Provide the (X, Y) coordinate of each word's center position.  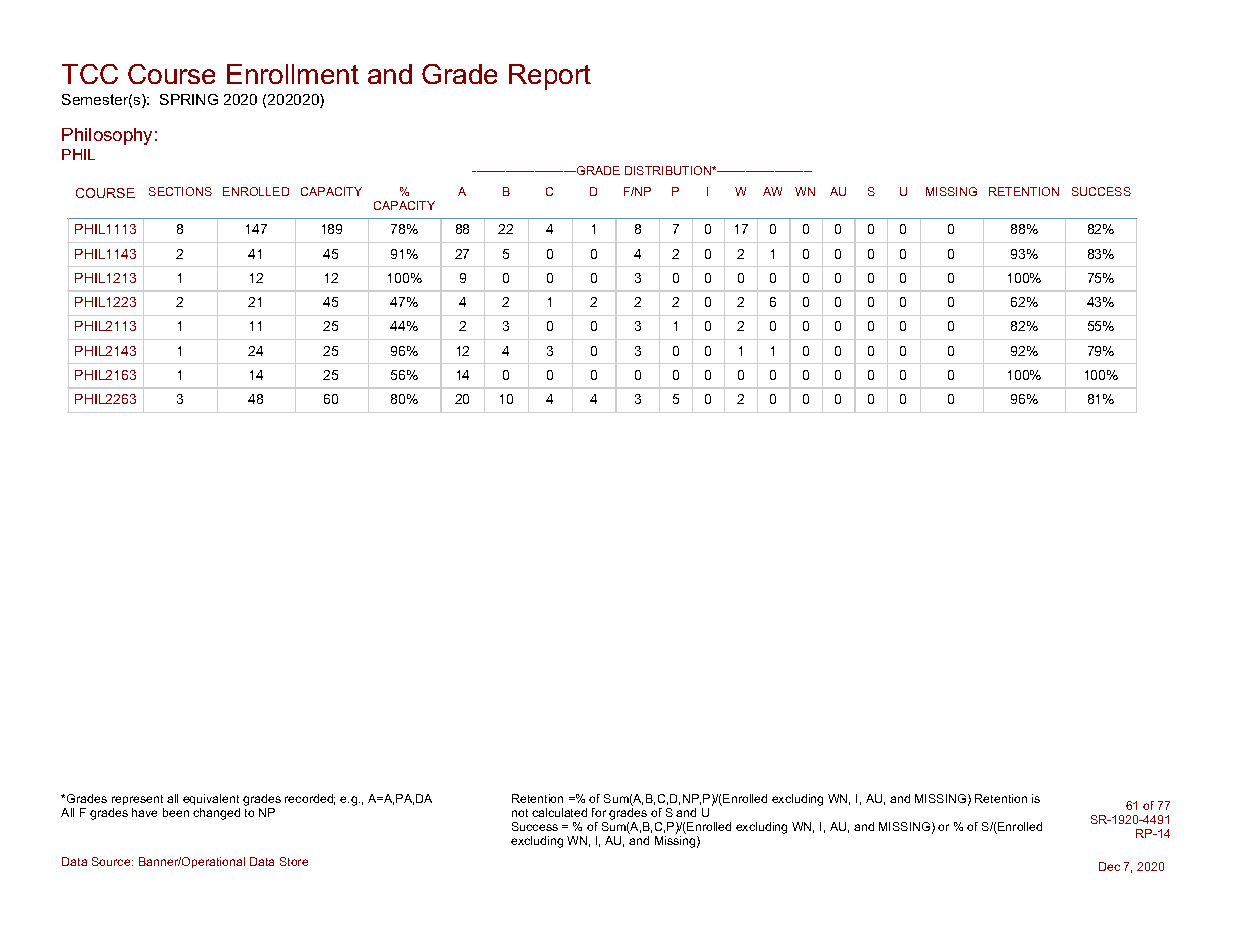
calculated (559, 812)
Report (550, 77)
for (599, 812)
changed (216, 814)
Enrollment (293, 74)
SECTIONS (180, 191)
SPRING (189, 99)
